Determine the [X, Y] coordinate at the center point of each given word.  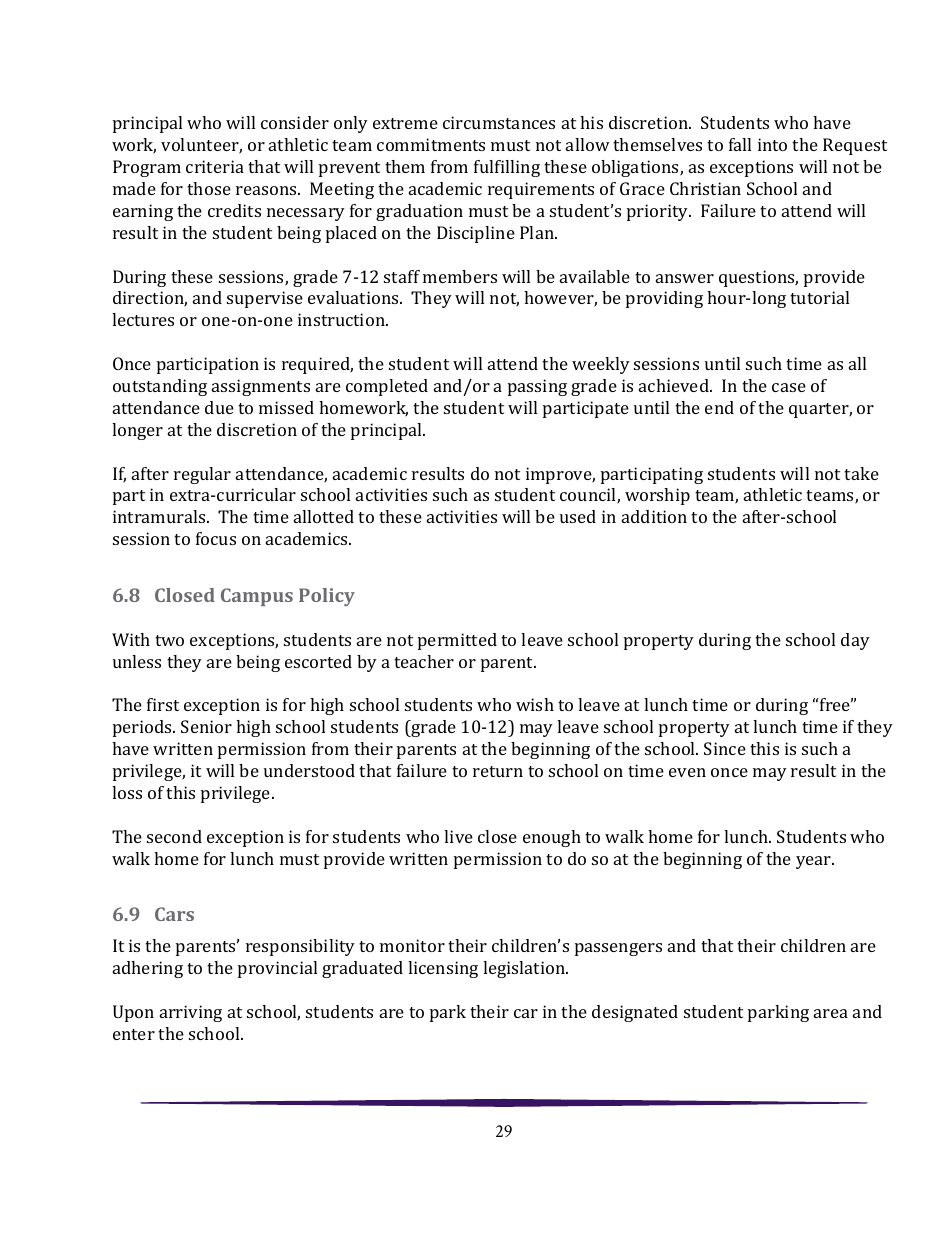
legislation [525, 969]
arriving [191, 1013]
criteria [215, 166]
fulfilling [507, 168]
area [831, 1013]
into [772, 144]
